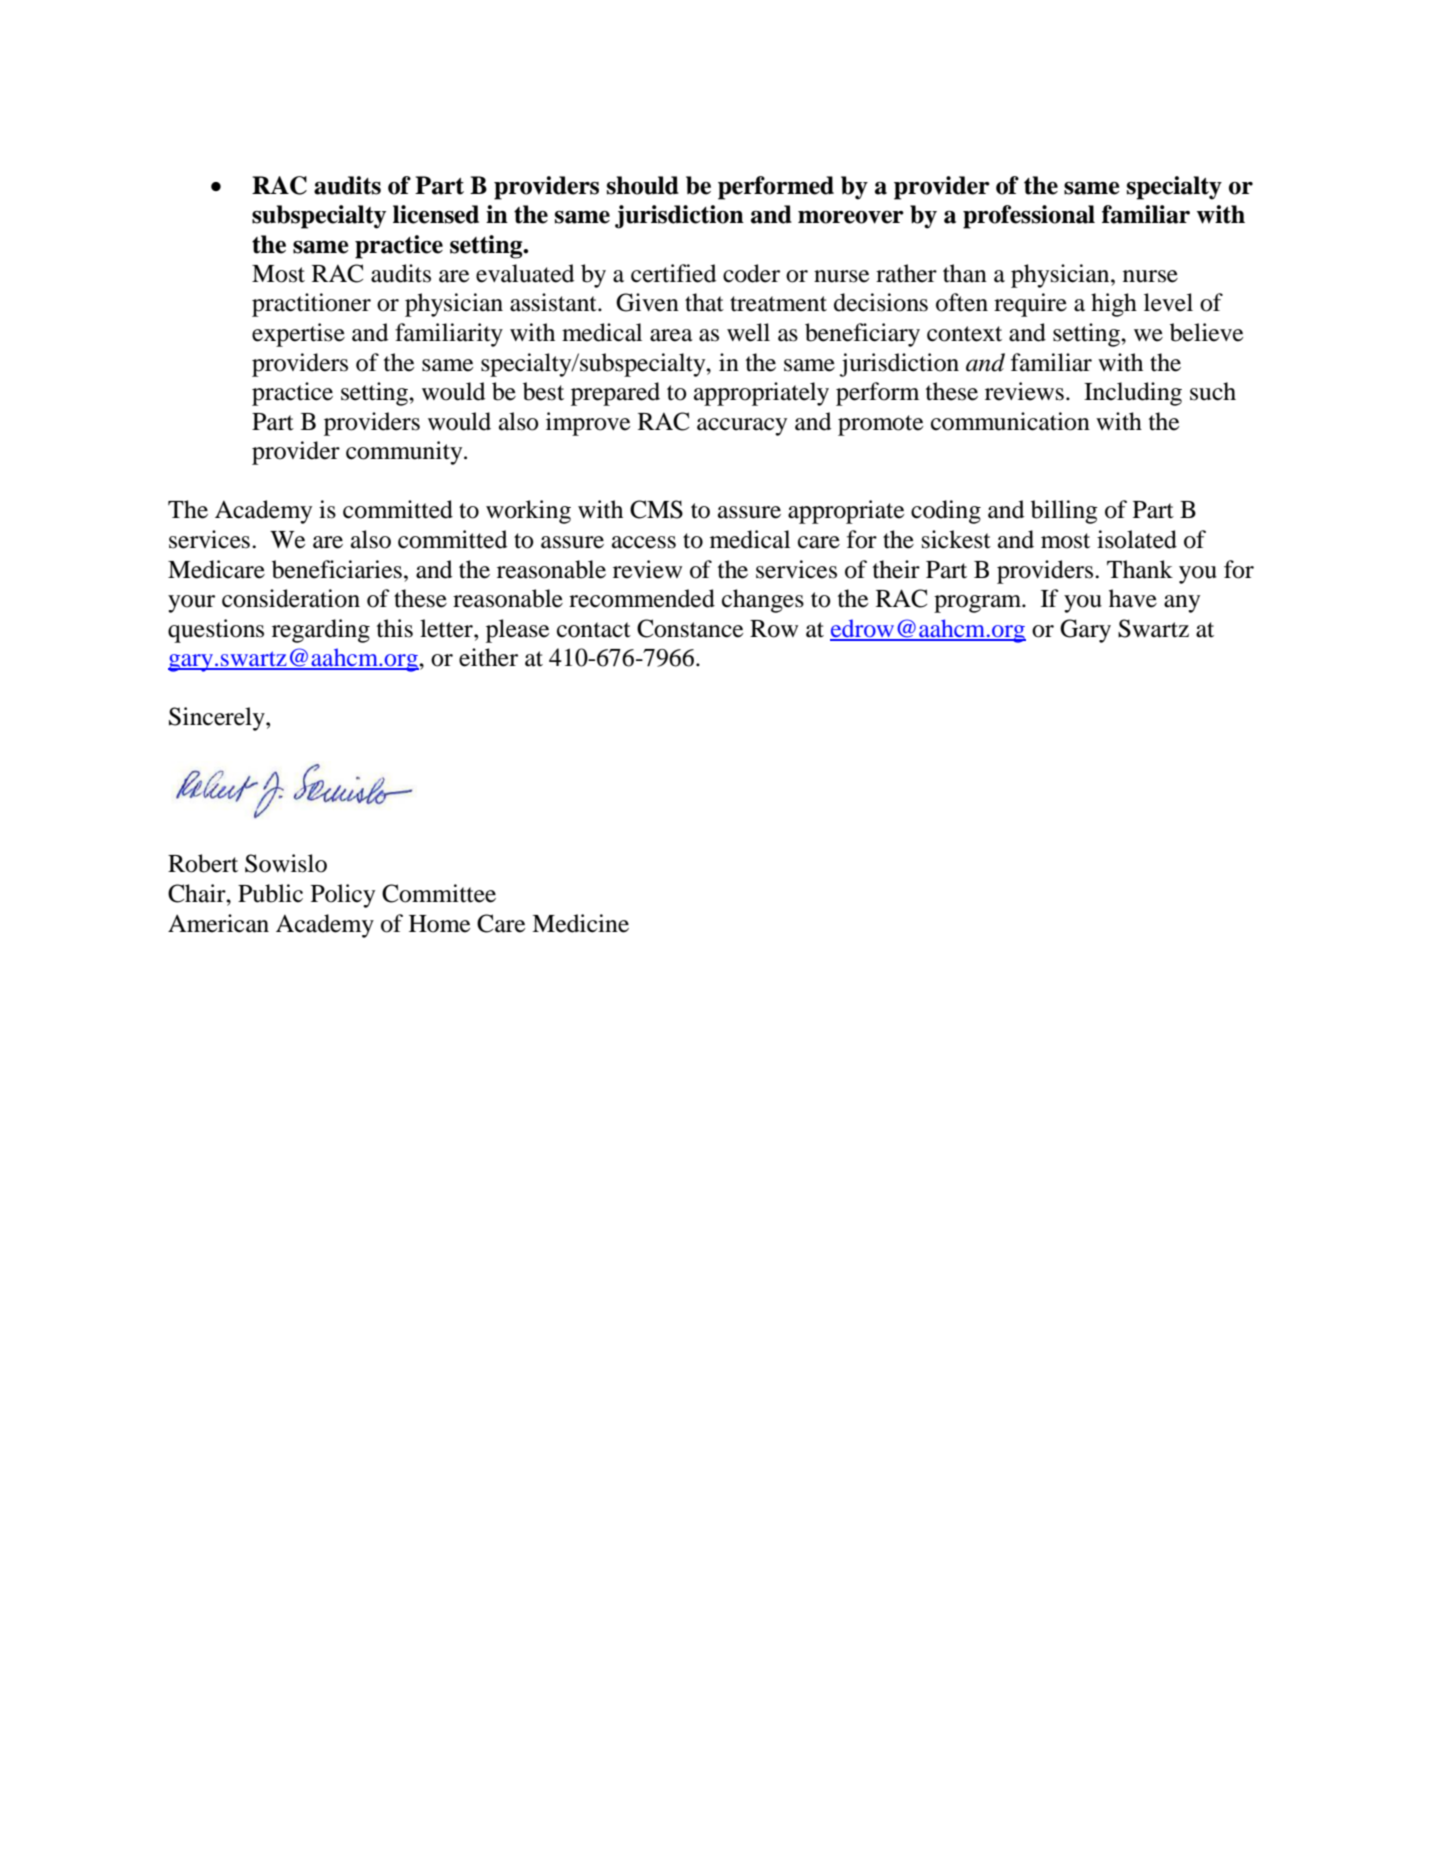 The image size is (1429, 1850). What do you see at coordinates (343, 896) in the screenshot?
I see `Policy` at bounding box center [343, 896].
